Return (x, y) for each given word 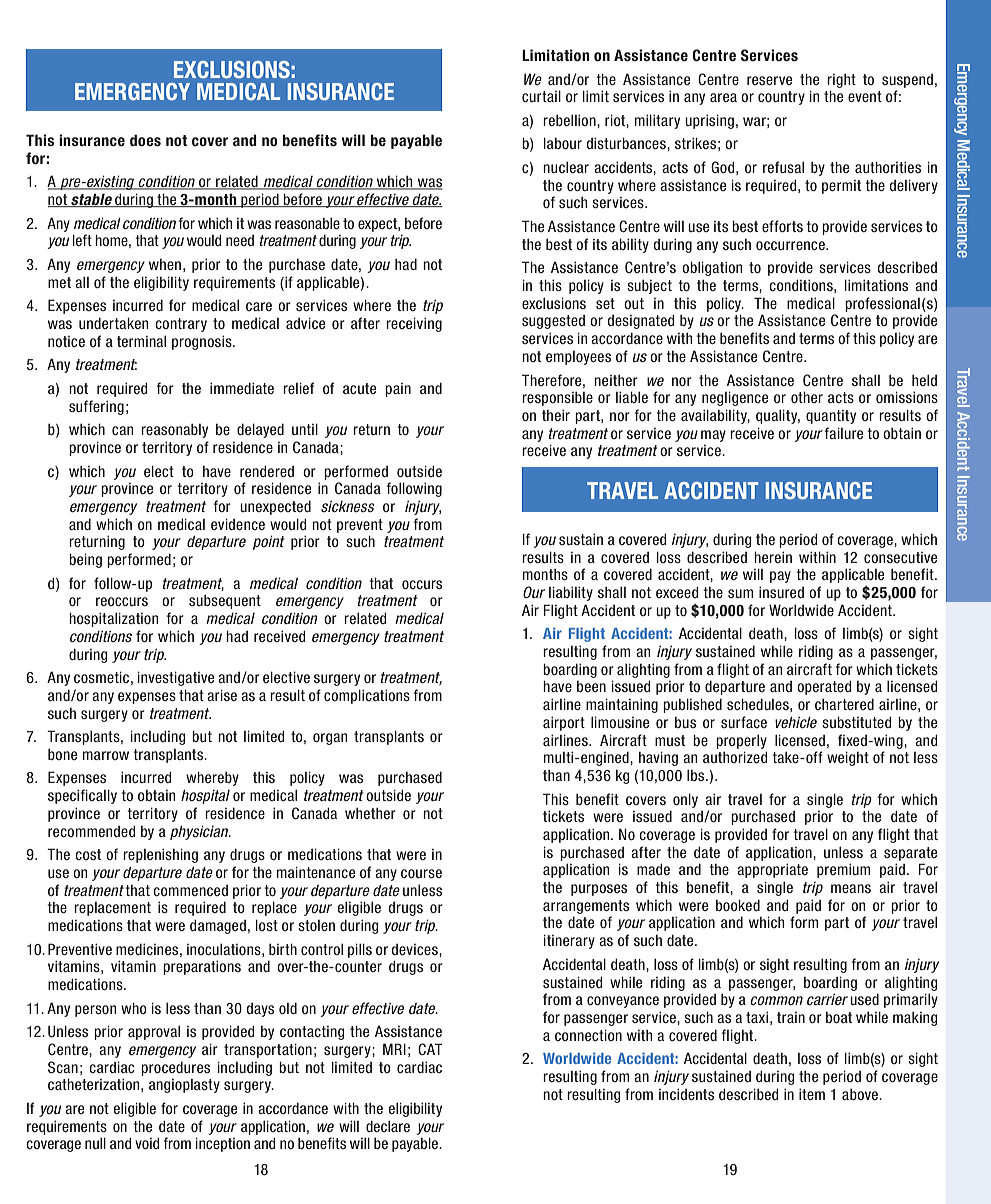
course (421, 873)
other (807, 397)
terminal (141, 341)
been (591, 686)
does (145, 140)
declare (388, 1126)
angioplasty (184, 1086)
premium (843, 870)
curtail (541, 96)
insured (781, 592)
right (841, 81)
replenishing (160, 855)
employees (578, 358)
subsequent (225, 602)
